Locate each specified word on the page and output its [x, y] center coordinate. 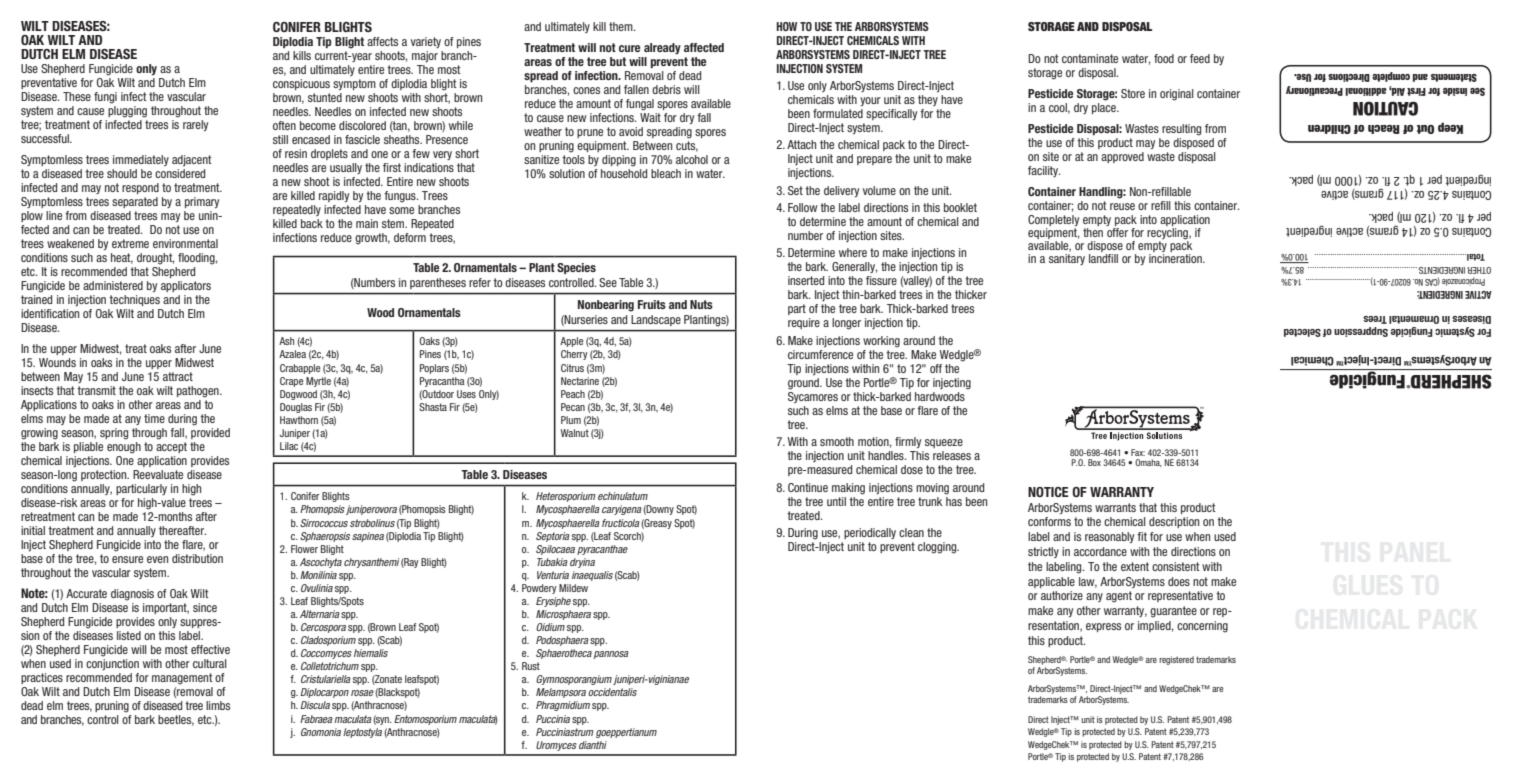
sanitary [1067, 259]
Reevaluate [158, 474]
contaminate [1090, 58]
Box [1094, 462]
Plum [571, 420]
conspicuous [301, 84]
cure [629, 48]
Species [576, 268]
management [182, 679]
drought [155, 259]
